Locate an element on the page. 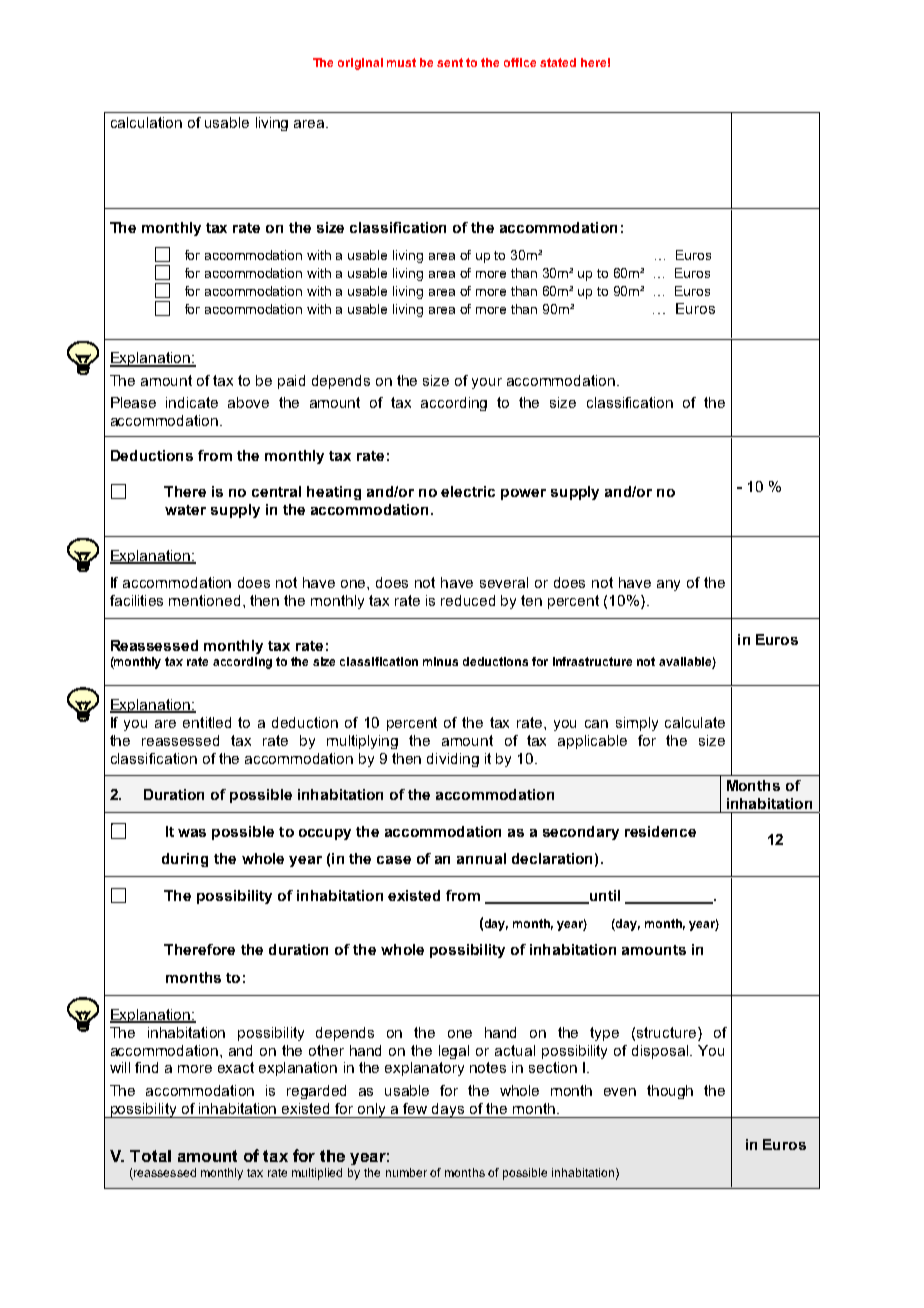  calculation is located at coordinates (146, 122).
